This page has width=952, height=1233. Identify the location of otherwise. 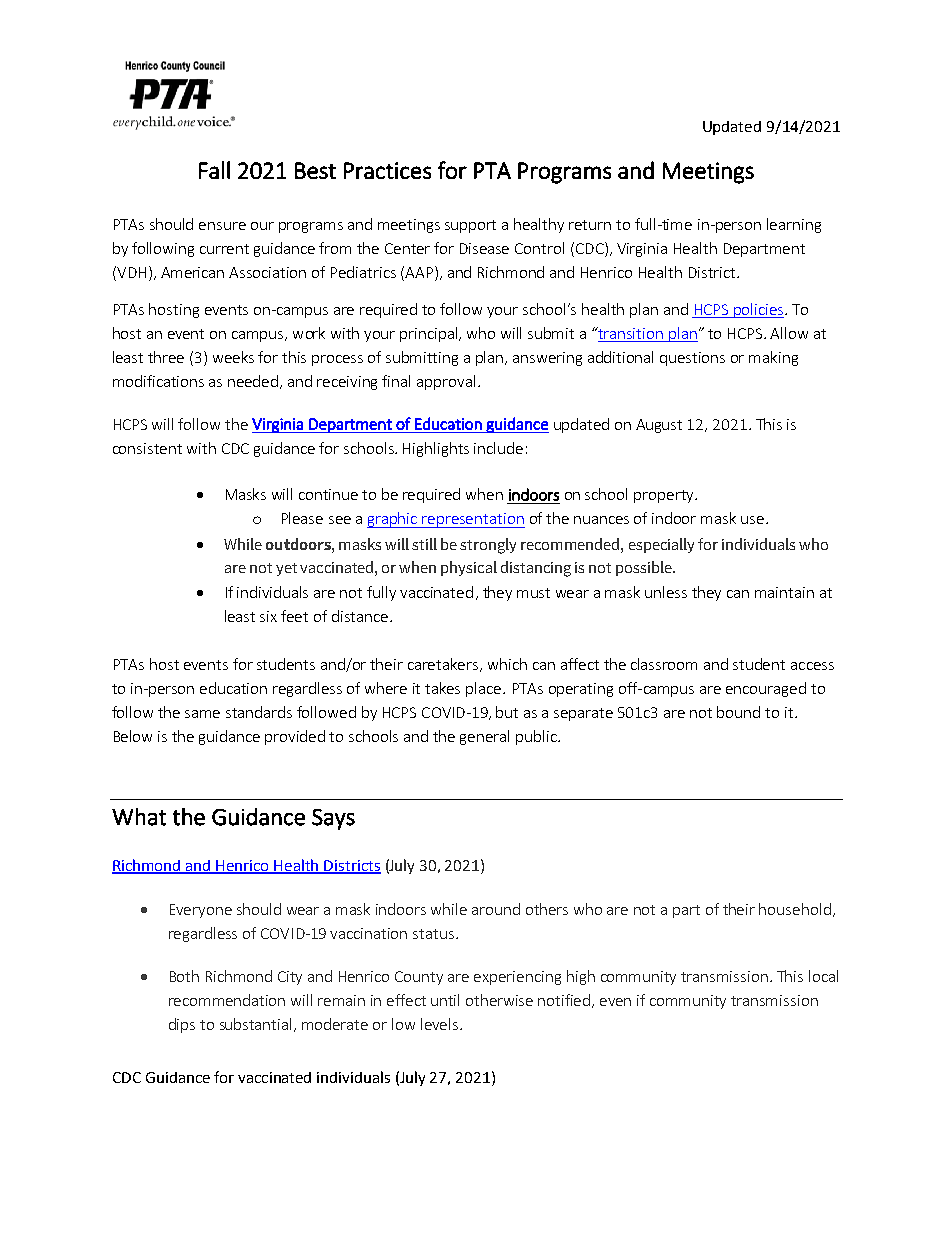
(499, 1000).
